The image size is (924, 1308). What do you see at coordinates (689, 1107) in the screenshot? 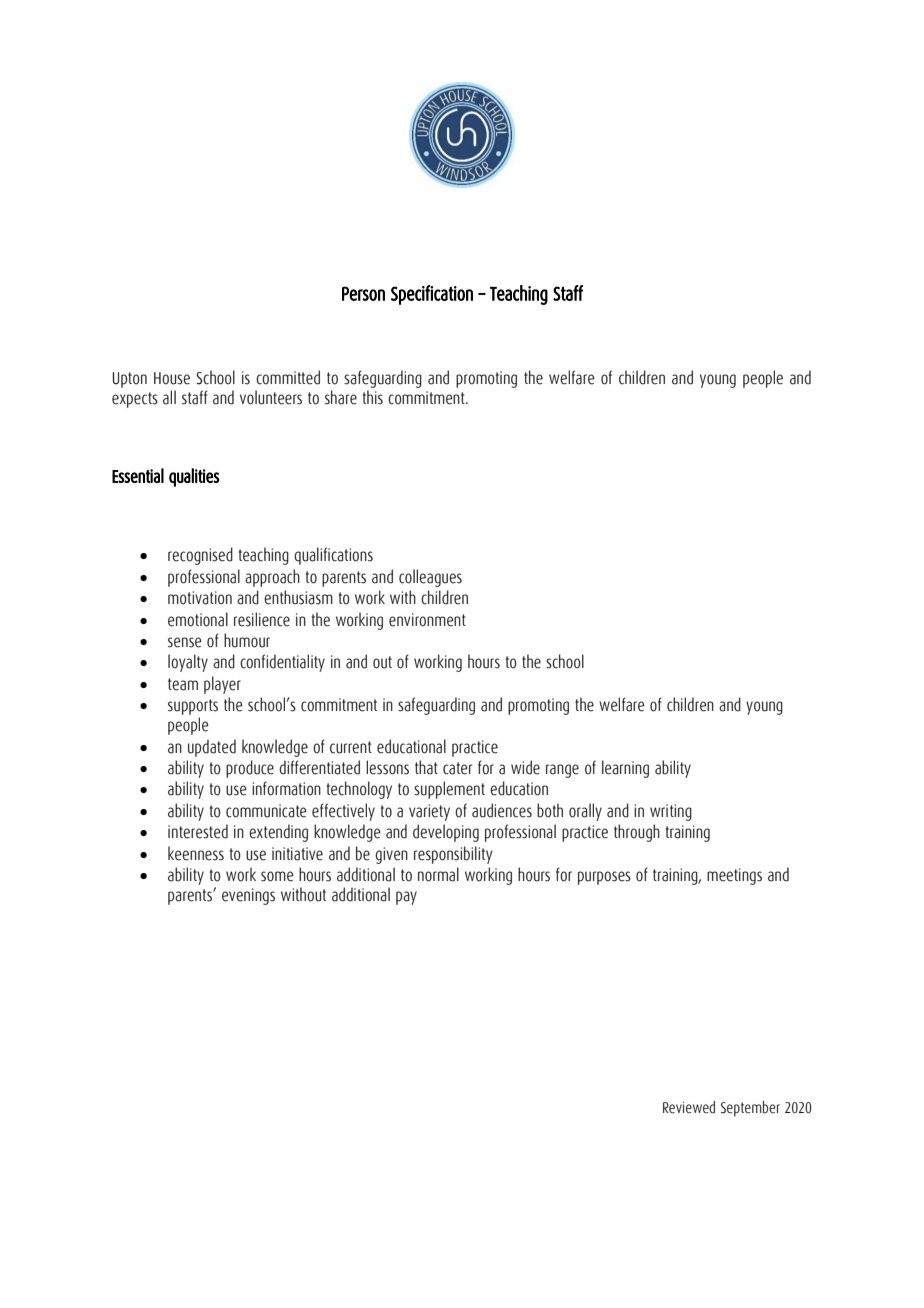
I see `Reviewed` at bounding box center [689, 1107].
